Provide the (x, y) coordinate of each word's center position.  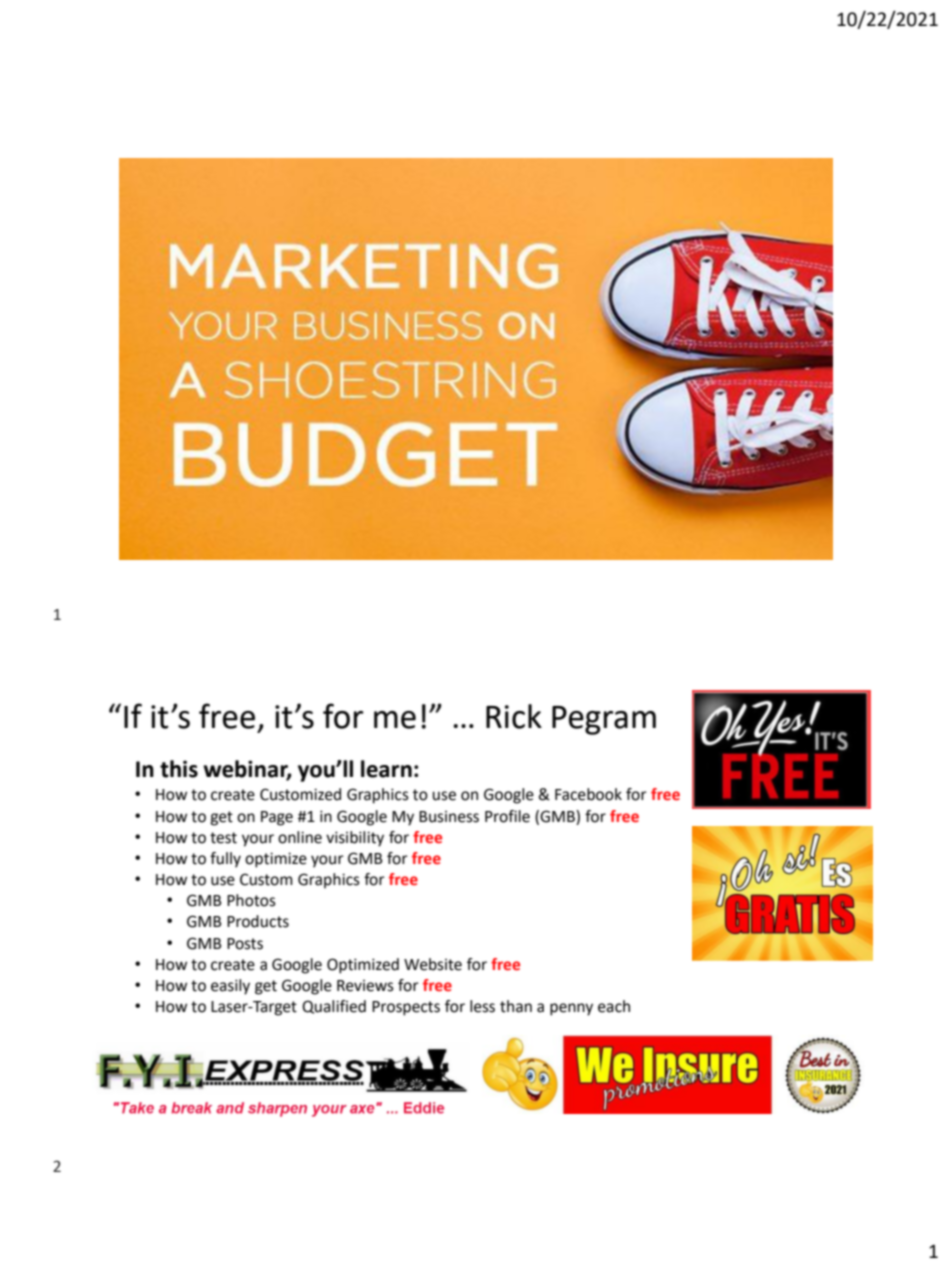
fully (225, 860)
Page (277, 818)
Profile (507, 816)
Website (433, 964)
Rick (514, 716)
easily (230, 987)
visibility (355, 839)
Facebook (588, 794)
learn (386, 769)
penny (571, 1009)
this (179, 769)
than (516, 1006)
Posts (245, 944)
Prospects (406, 1008)
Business (449, 817)
